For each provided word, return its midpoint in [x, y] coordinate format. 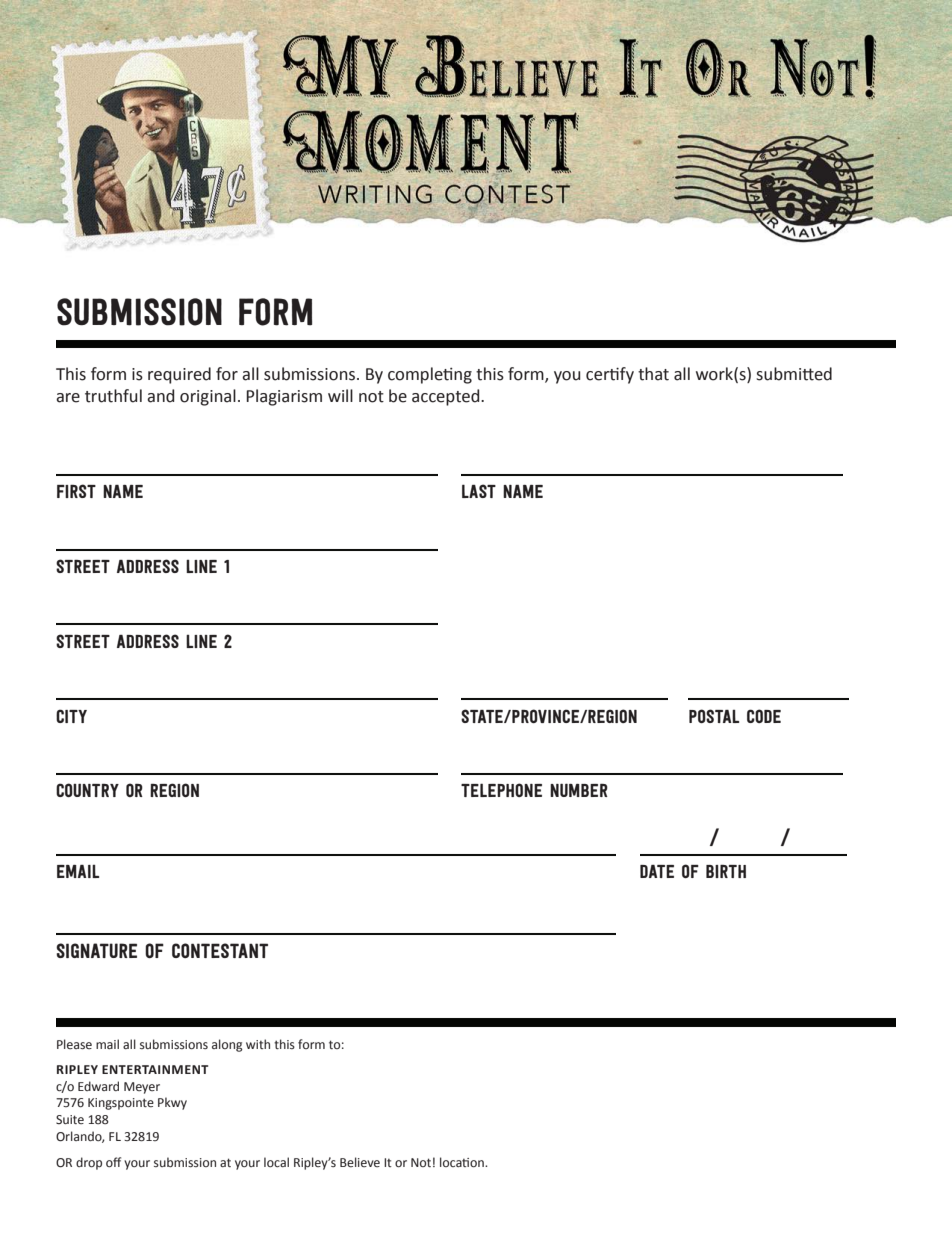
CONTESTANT [220, 950]
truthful [113, 396]
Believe [360, 1162]
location [463, 1162]
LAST [479, 491]
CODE [764, 716]
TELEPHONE [501, 790]
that [653, 374]
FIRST [76, 491]
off [113, 1162]
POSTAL [714, 716]
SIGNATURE [96, 950]
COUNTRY [87, 790]
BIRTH [726, 871]
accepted [447, 397]
